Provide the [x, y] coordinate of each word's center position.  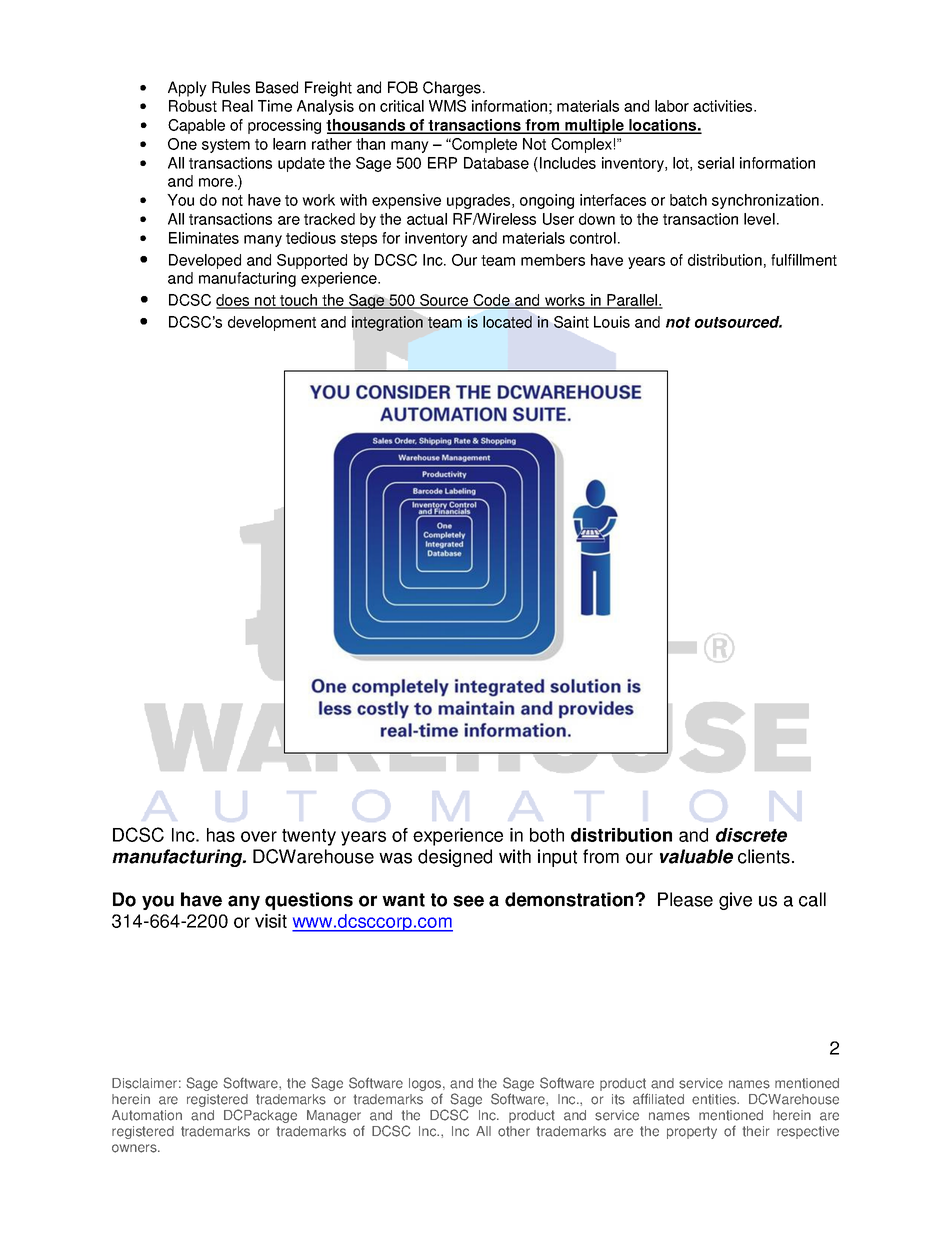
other [514, 1131]
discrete [751, 835]
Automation [147, 1115]
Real [237, 106]
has [221, 835]
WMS [447, 106]
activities [724, 106]
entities [715, 1099]
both [547, 835]
